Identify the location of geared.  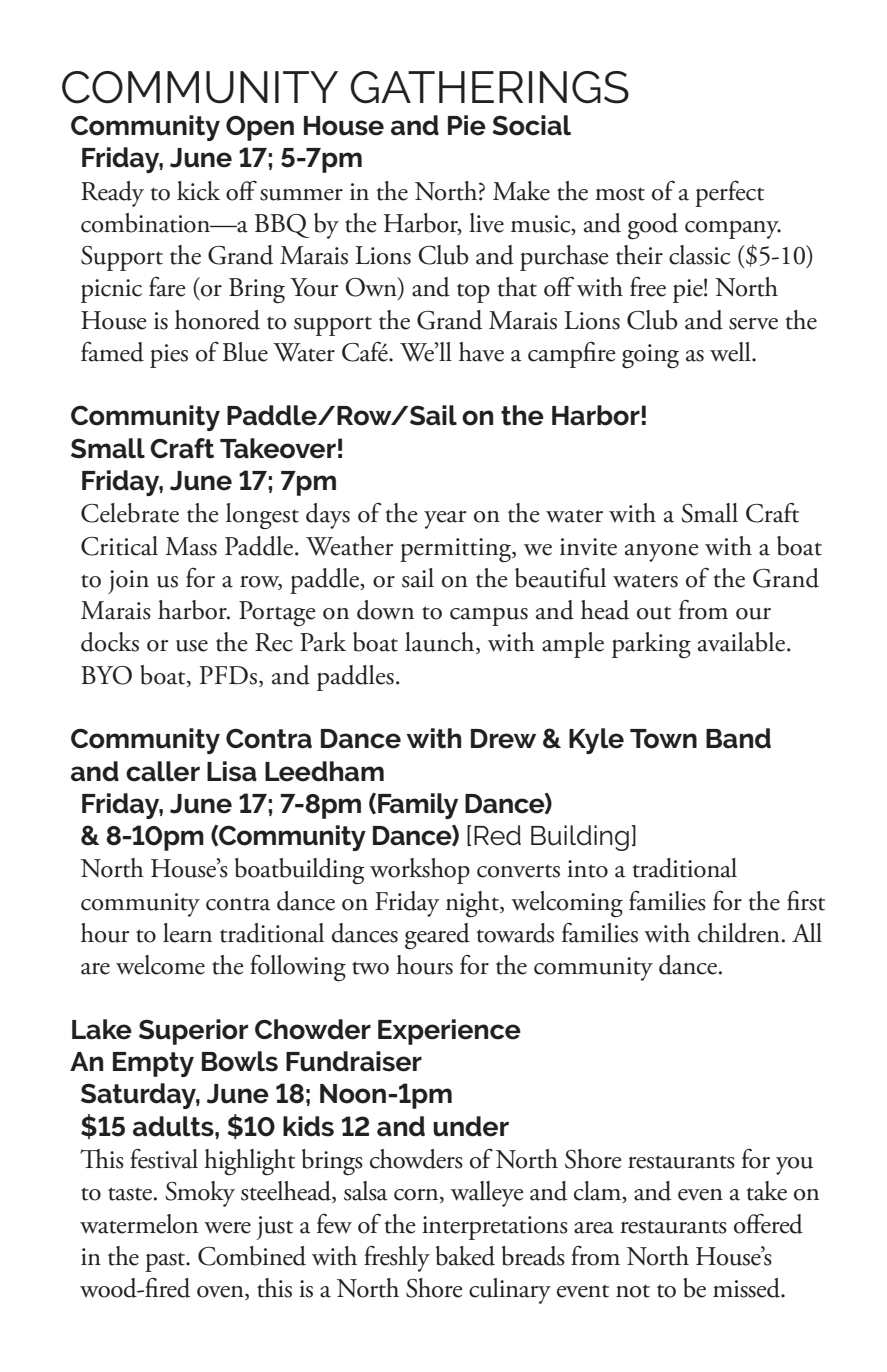
(437, 936).
